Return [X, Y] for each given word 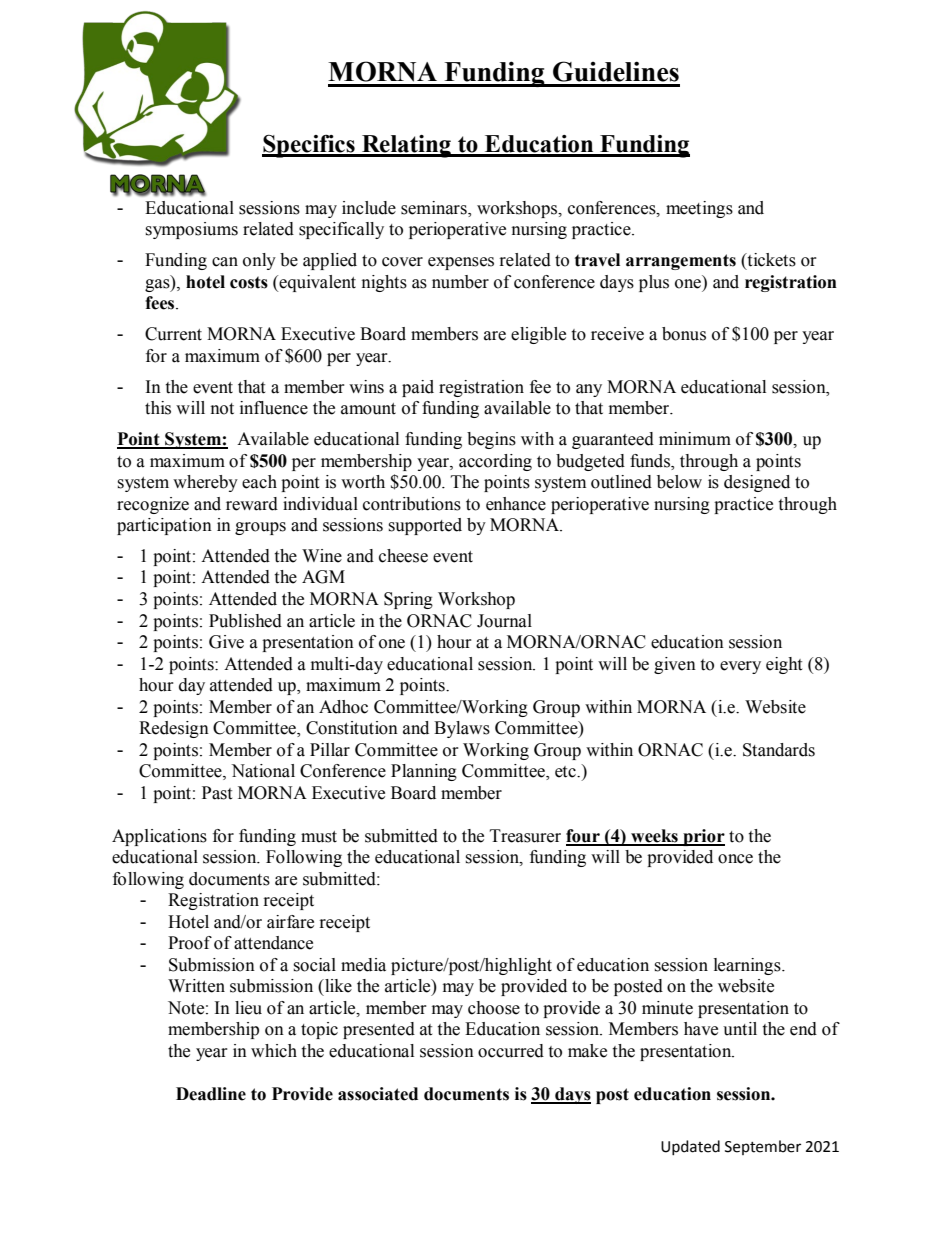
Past [217, 793]
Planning [424, 772]
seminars [435, 209]
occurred [511, 1051]
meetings [699, 209]
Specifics [309, 146]
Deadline [211, 1094]
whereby [205, 483]
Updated [690, 1147]
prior [703, 837]
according [495, 462]
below [679, 482]
